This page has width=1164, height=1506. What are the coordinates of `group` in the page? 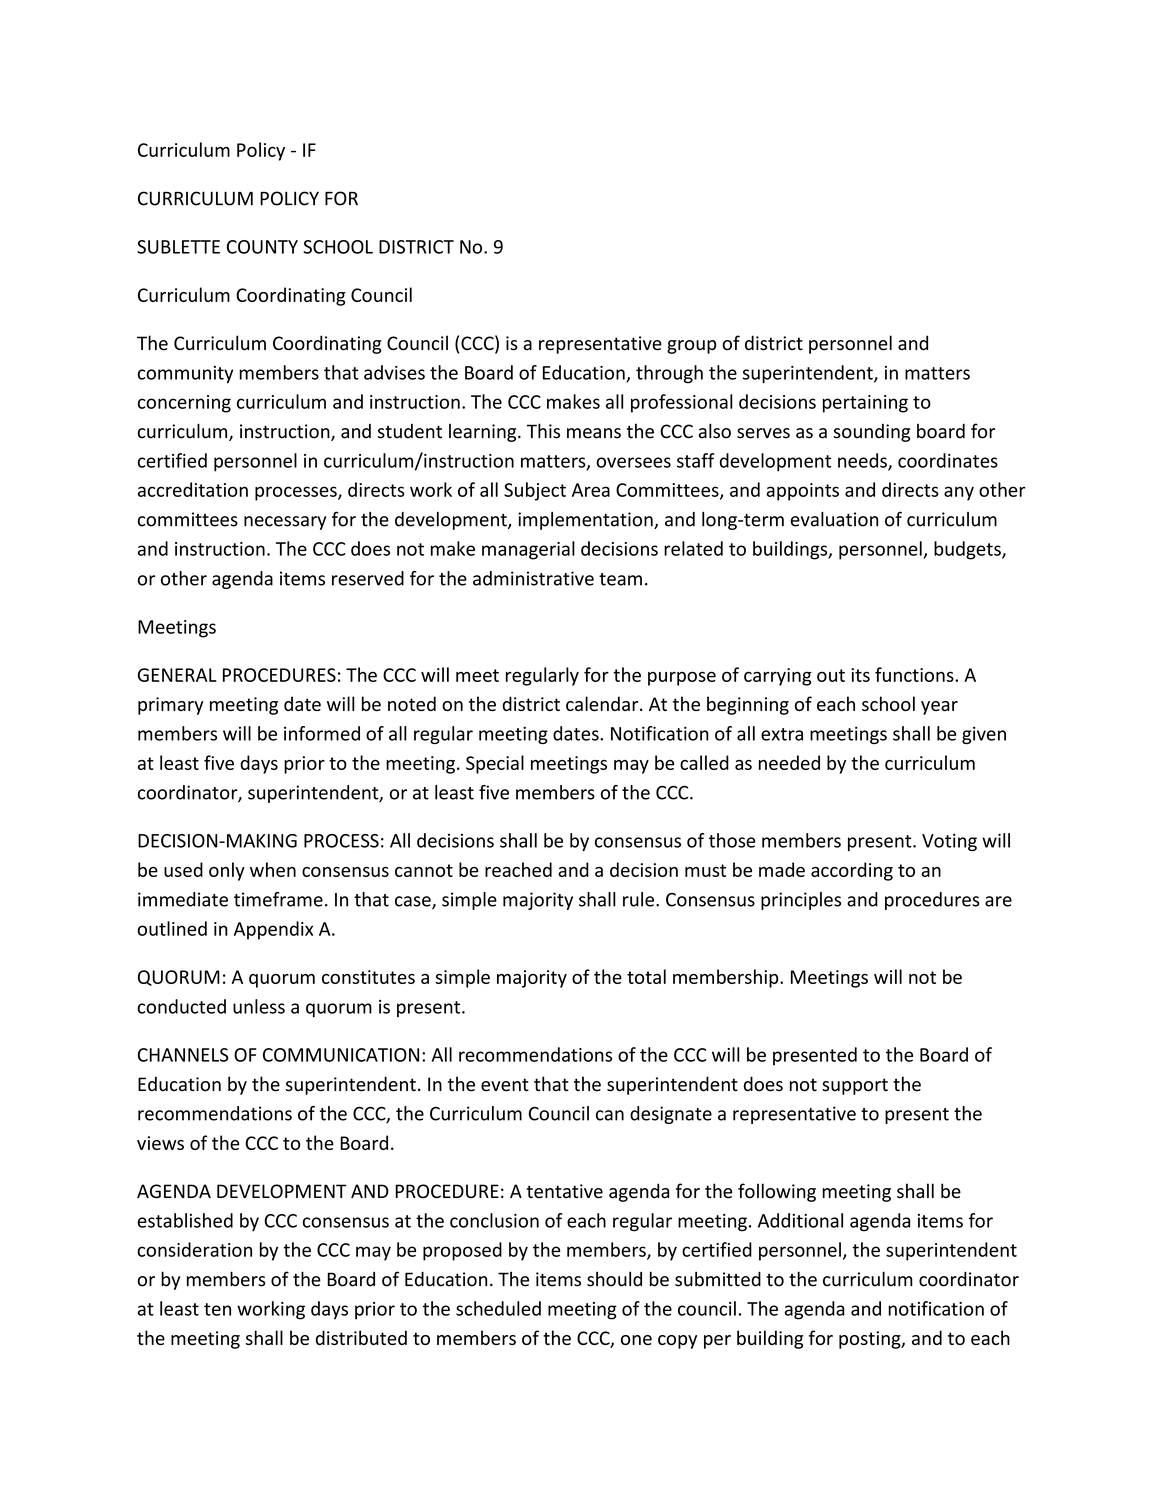 It's located at (691, 347).
